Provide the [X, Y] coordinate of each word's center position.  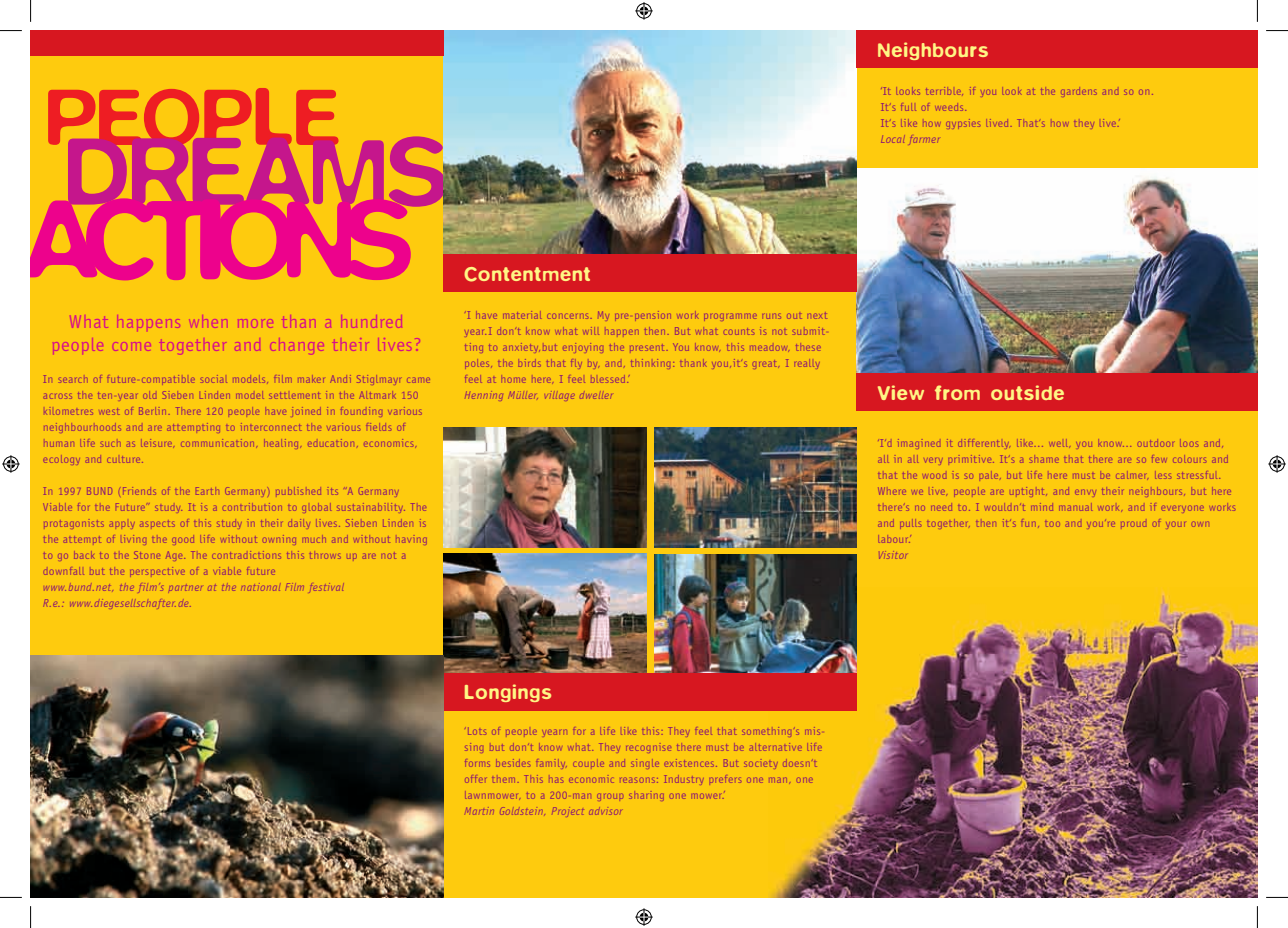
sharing [646, 796]
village [559, 396]
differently [982, 444]
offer [475, 780]
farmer [924, 141]
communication [218, 443]
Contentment [527, 274]
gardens [1078, 92]
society [760, 764]
